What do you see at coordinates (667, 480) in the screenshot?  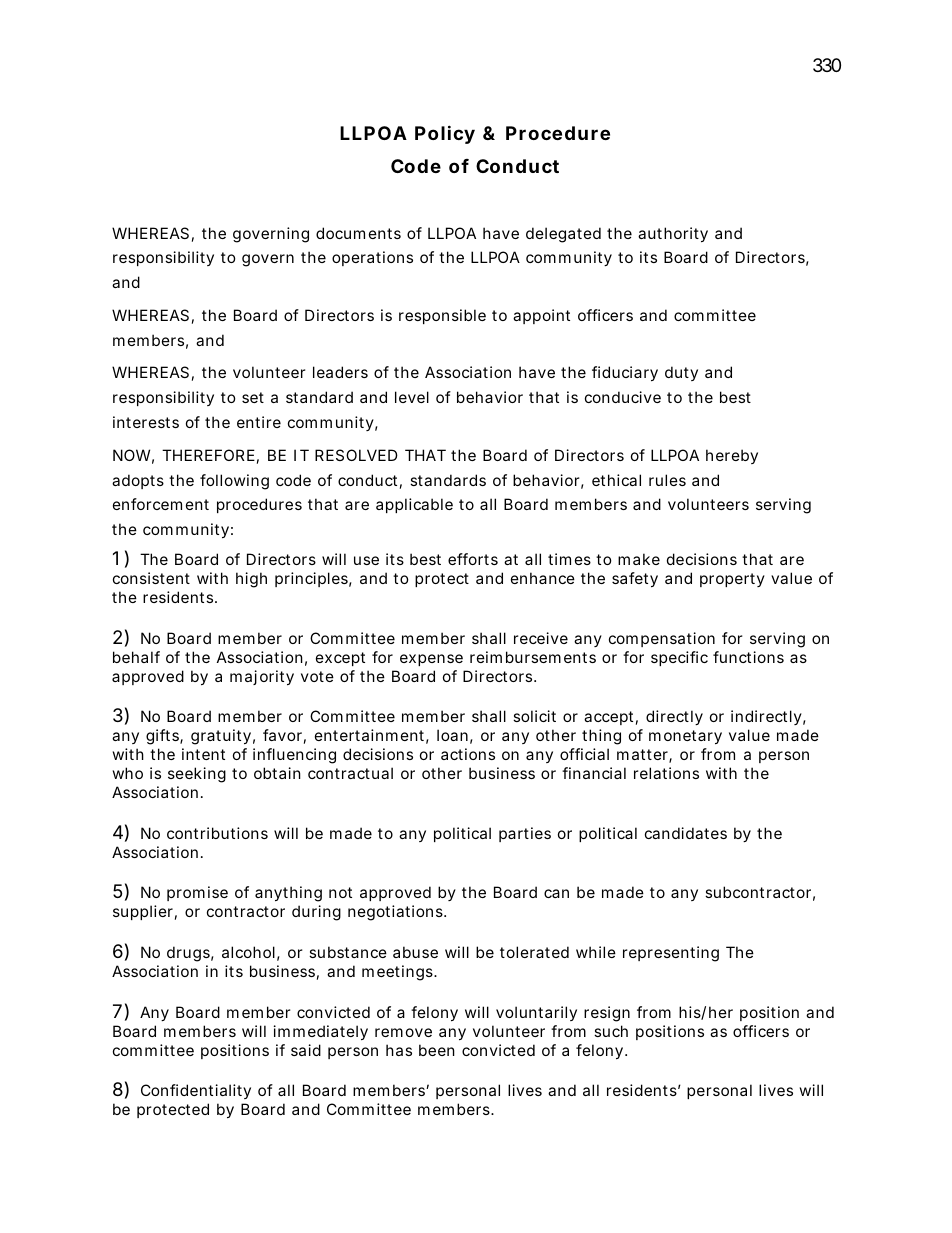 I see `rules` at bounding box center [667, 480].
